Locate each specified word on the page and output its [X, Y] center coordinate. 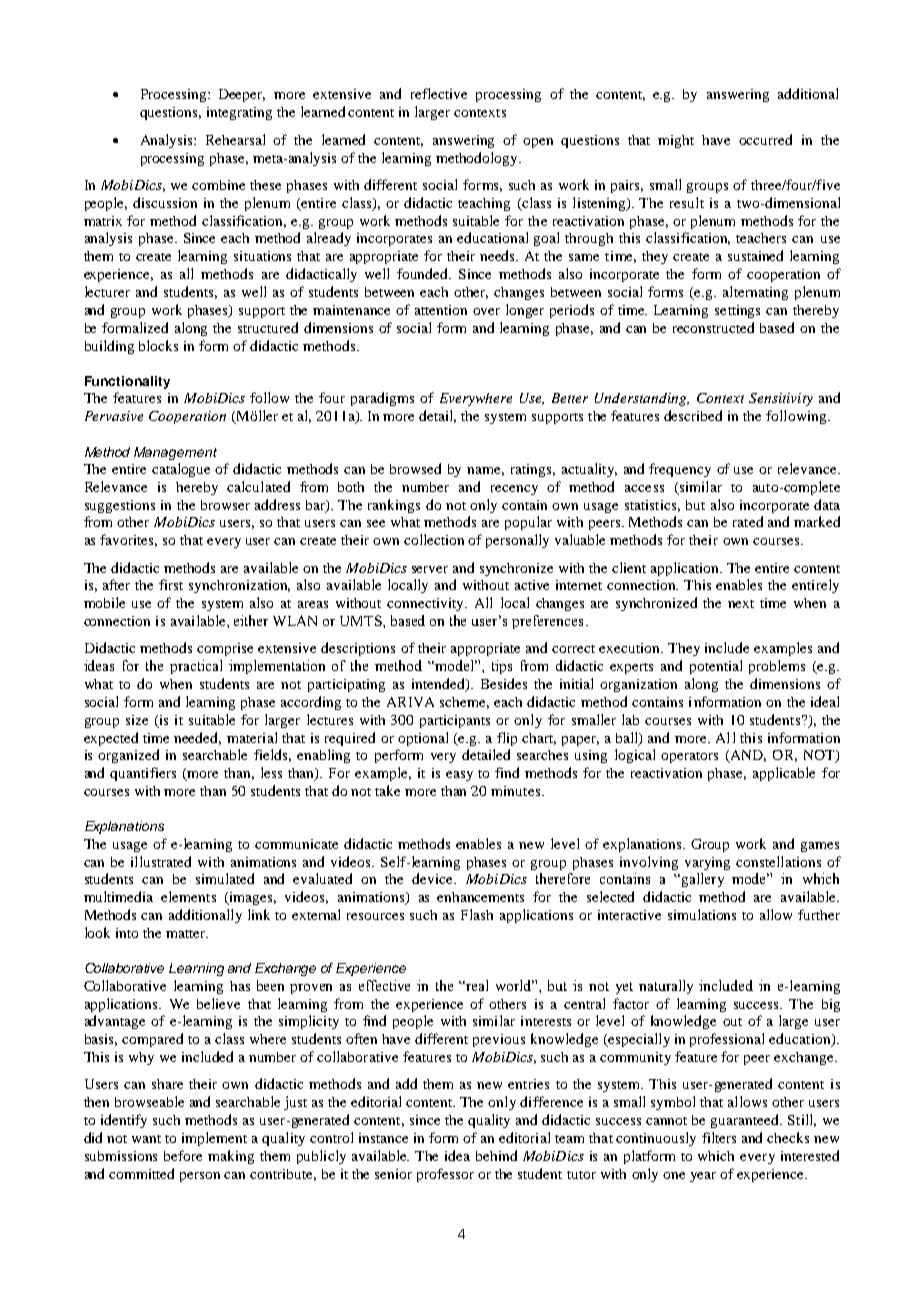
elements [188, 896]
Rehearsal [235, 139]
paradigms [382, 399]
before [183, 1155]
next [741, 604]
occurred [765, 139]
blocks [158, 345]
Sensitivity [781, 399]
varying [707, 863]
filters [719, 1137]
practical [196, 667]
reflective [439, 93]
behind [496, 1155]
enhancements [480, 897]
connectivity [427, 604]
